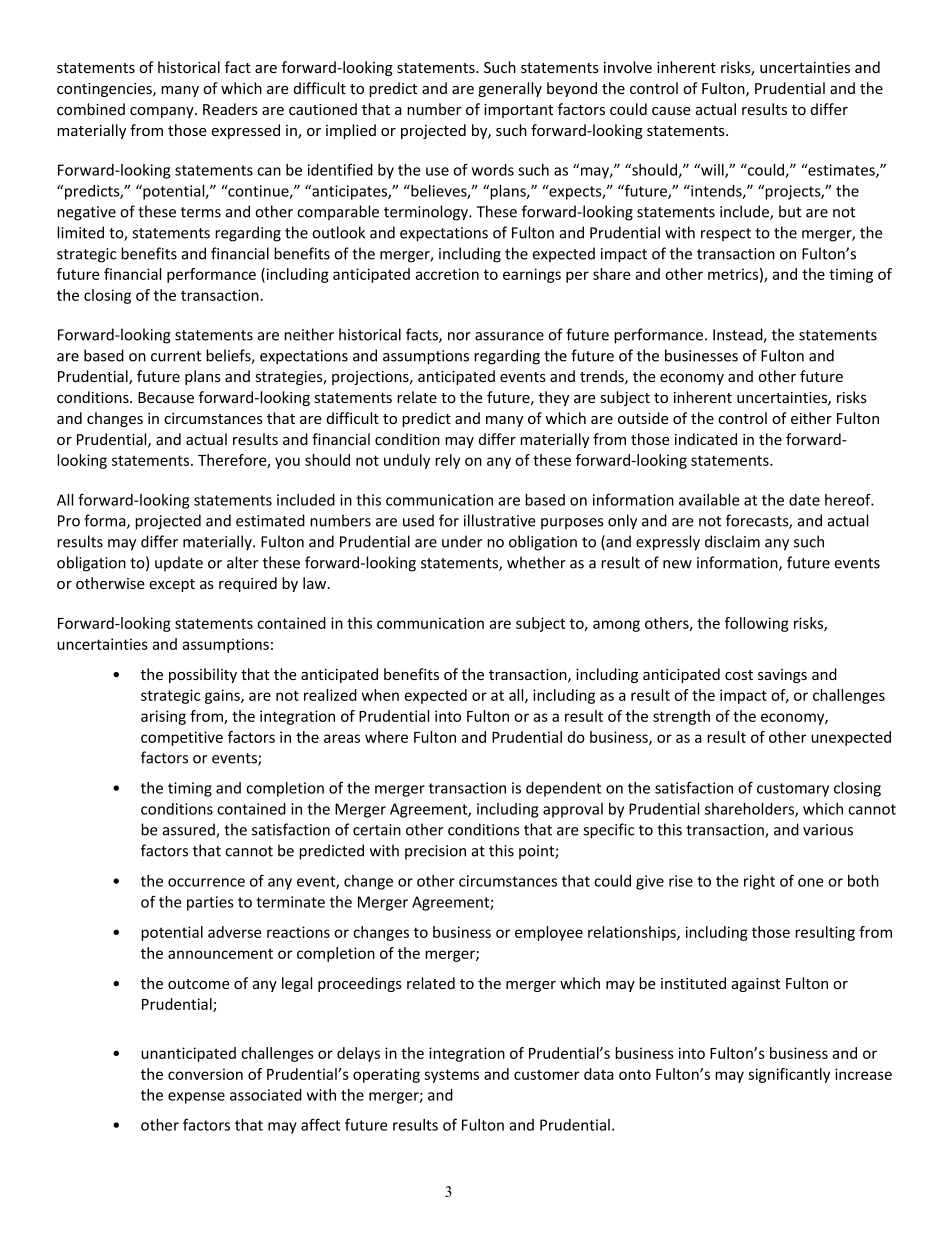  Describe the element at coordinates (510, 89) in the document. I see `generally` at that location.
